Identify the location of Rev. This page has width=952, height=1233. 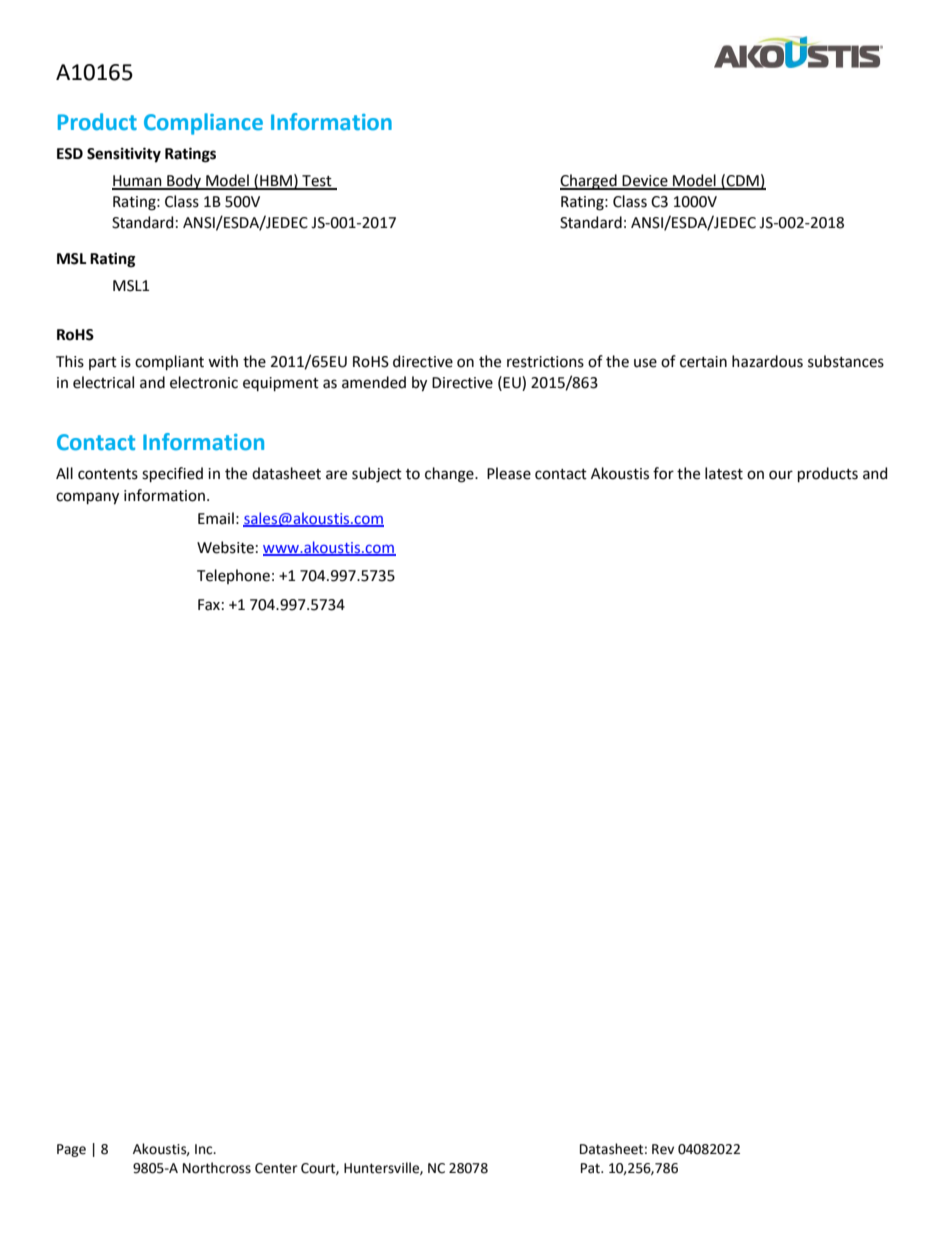
(663, 1149).
